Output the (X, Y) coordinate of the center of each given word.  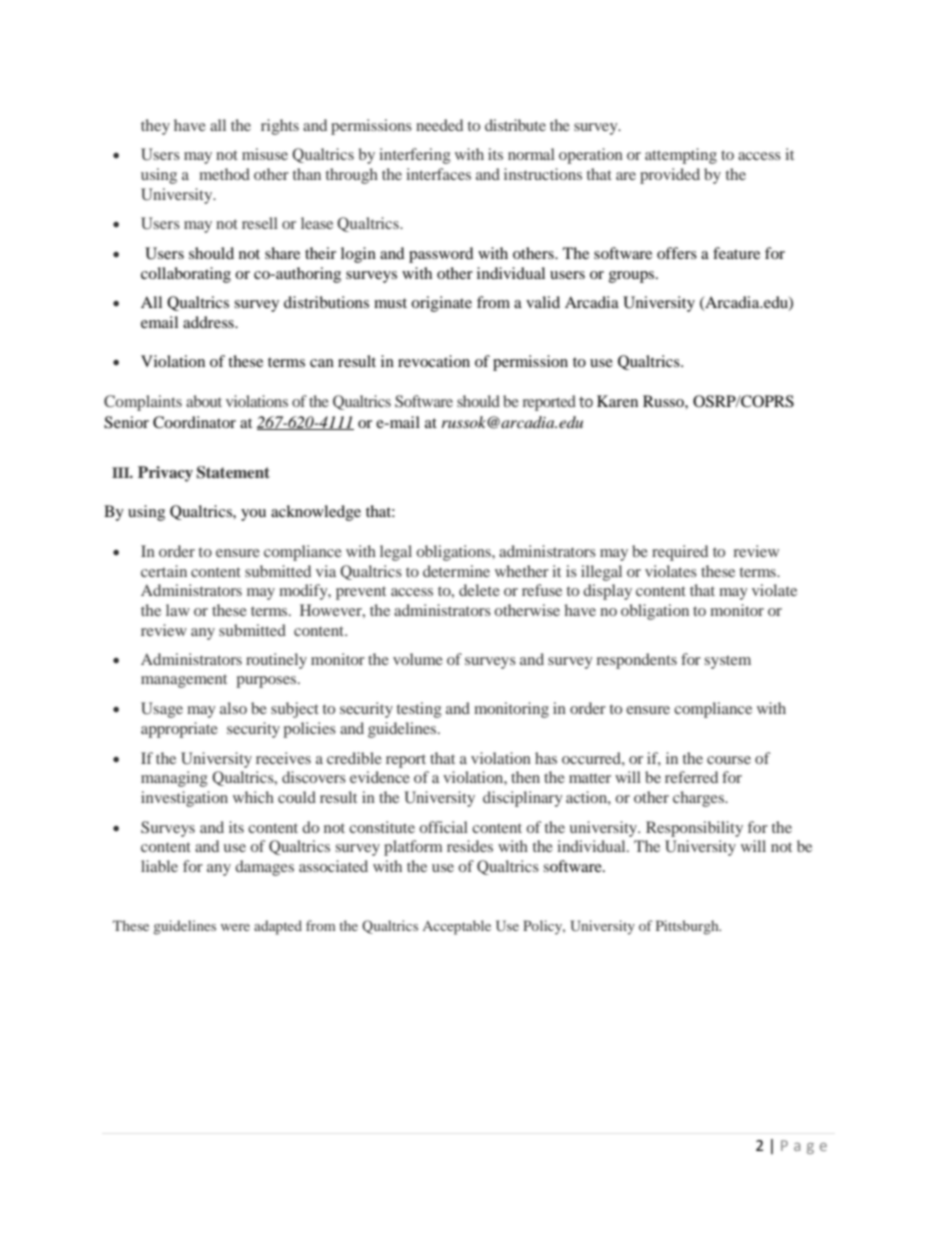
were (235, 927)
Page (804, 1147)
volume (418, 659)
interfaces (438, 174)
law (178, 610)
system (728, 662)
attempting (681, 156)
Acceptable (456, 927)
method (224, 174)
